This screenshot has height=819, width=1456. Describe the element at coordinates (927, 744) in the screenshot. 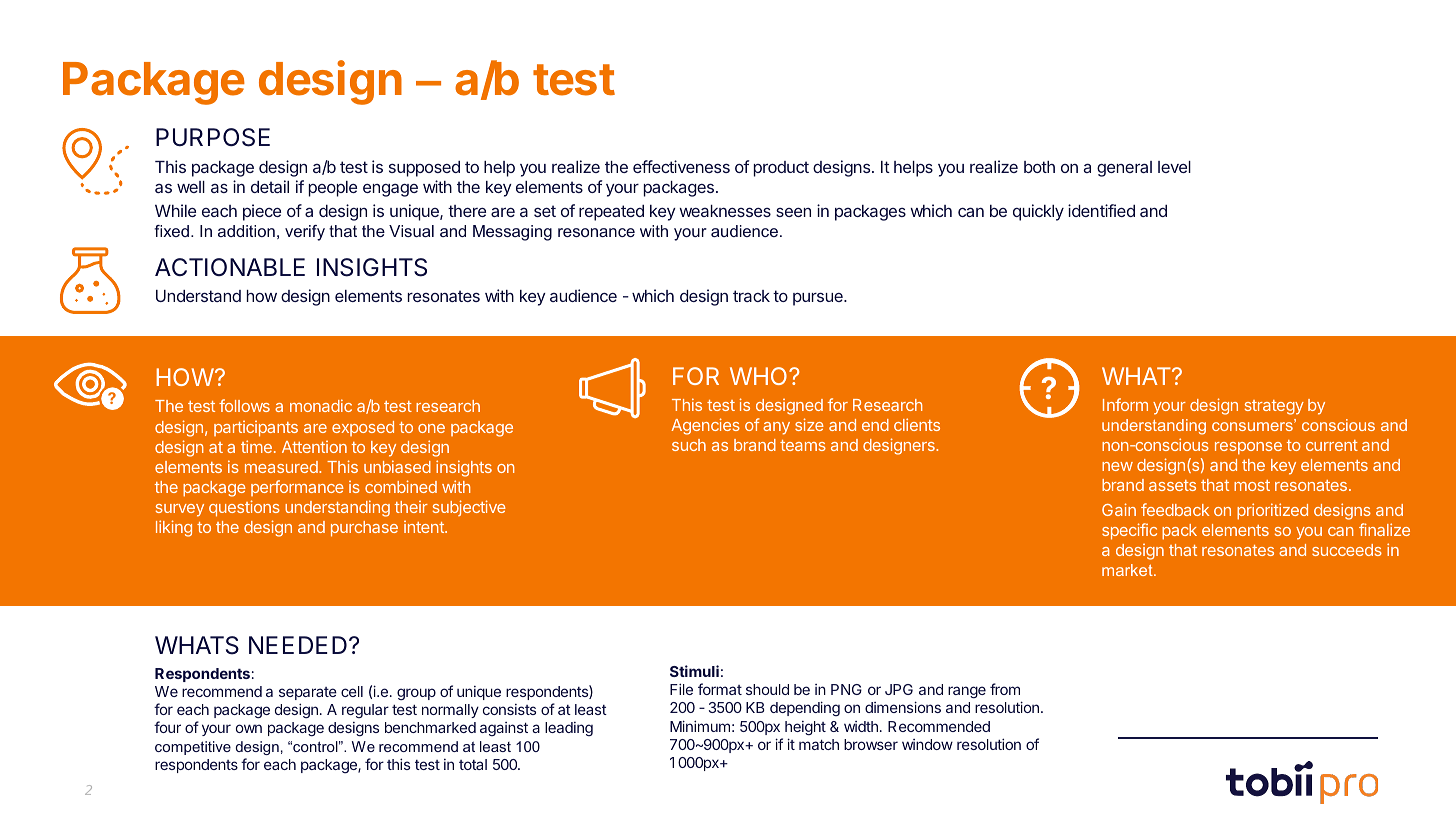

I see `window` at that location.
